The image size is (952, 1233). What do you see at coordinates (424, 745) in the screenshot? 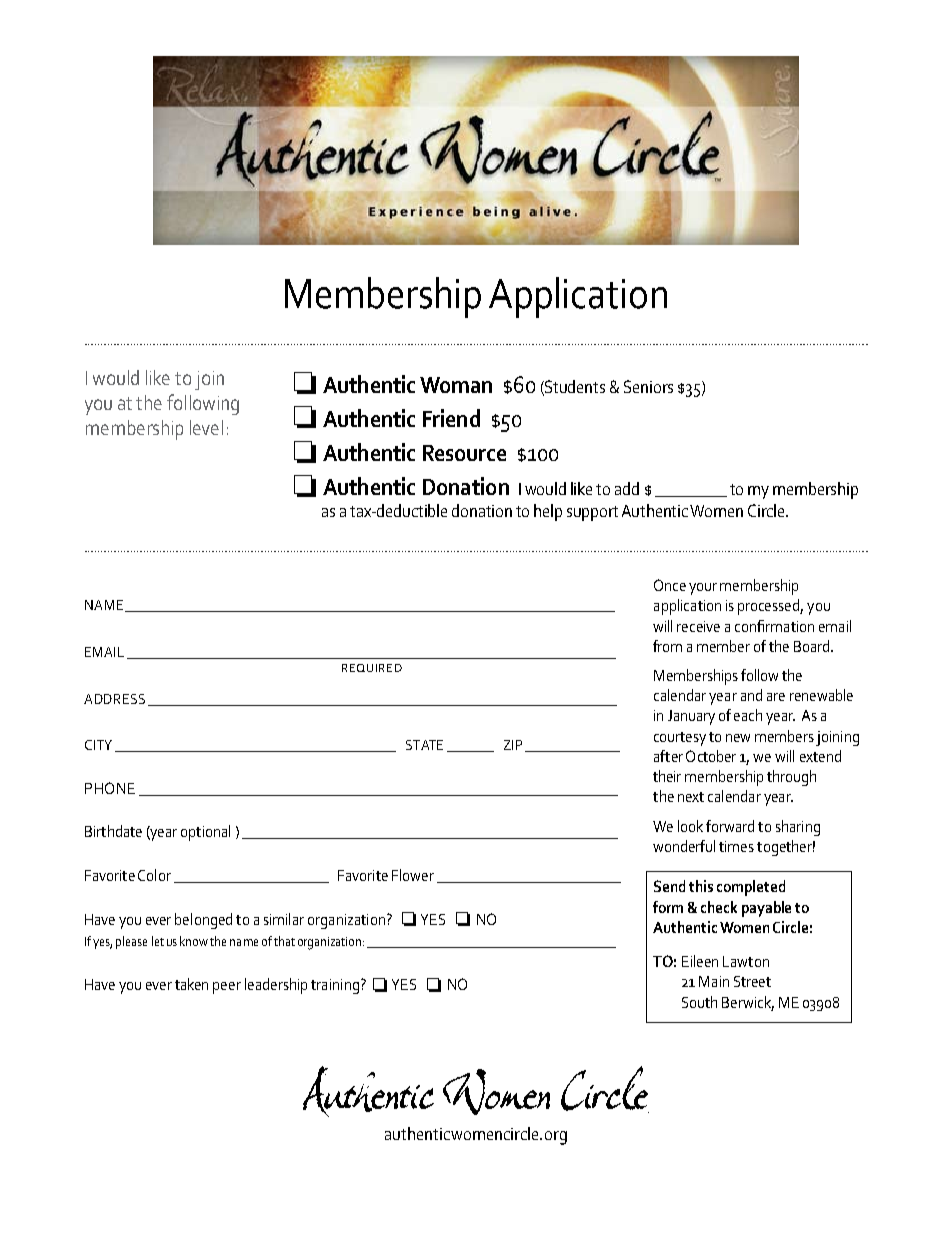
I see `State` at bounding box center [424, 745].
